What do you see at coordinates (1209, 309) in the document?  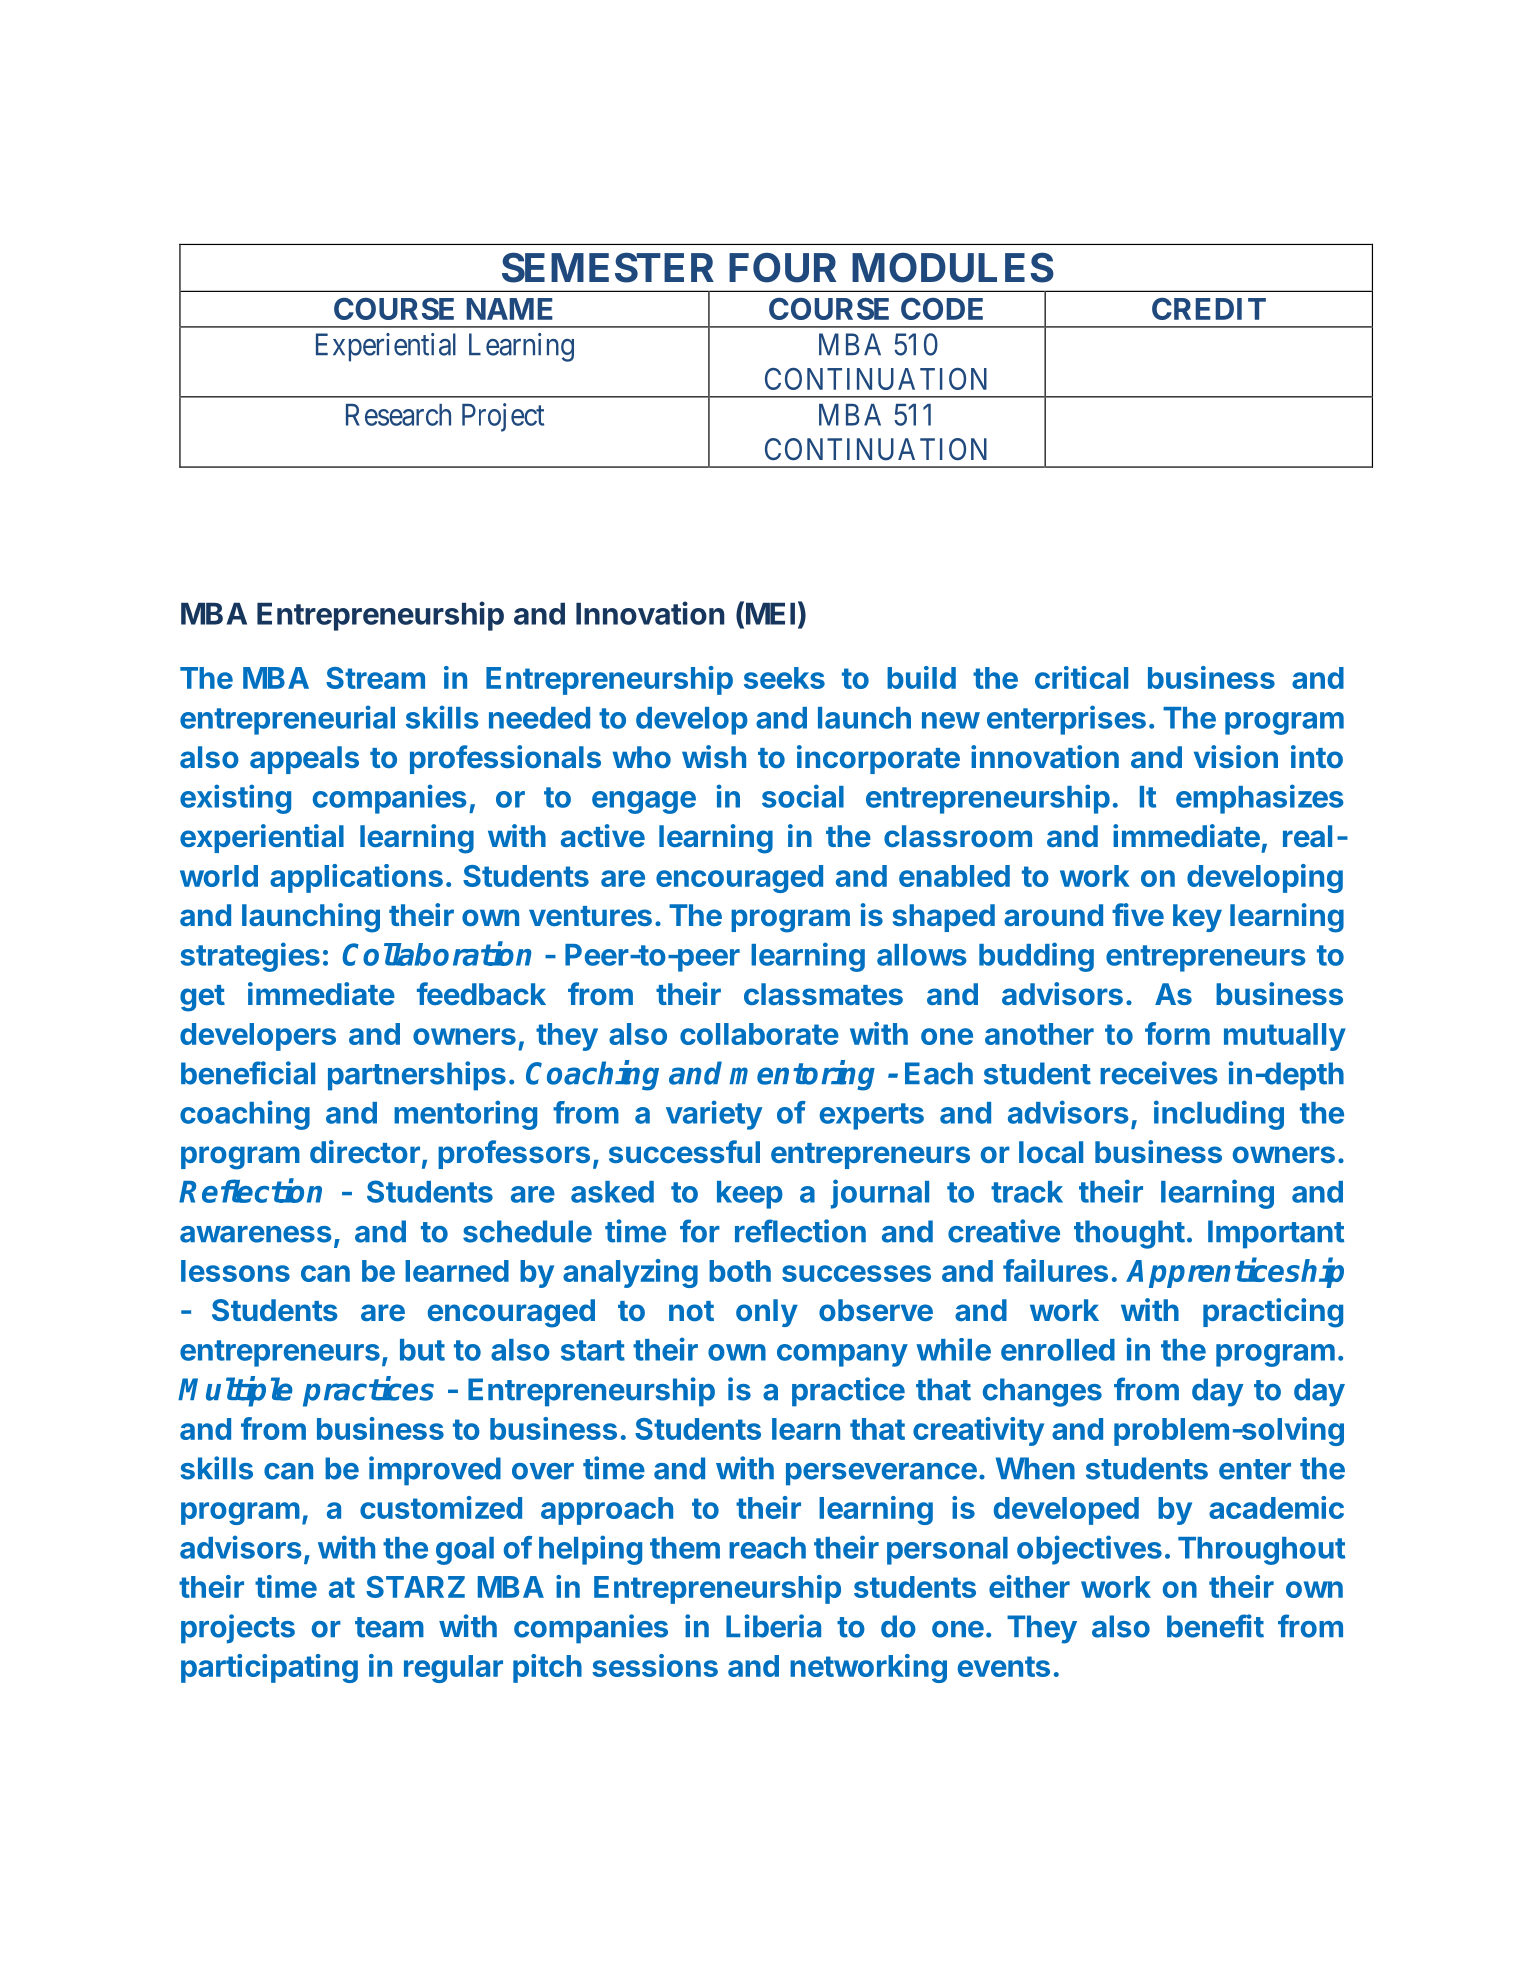 I see `CREDIT` at bounding box center [1209, 309].
